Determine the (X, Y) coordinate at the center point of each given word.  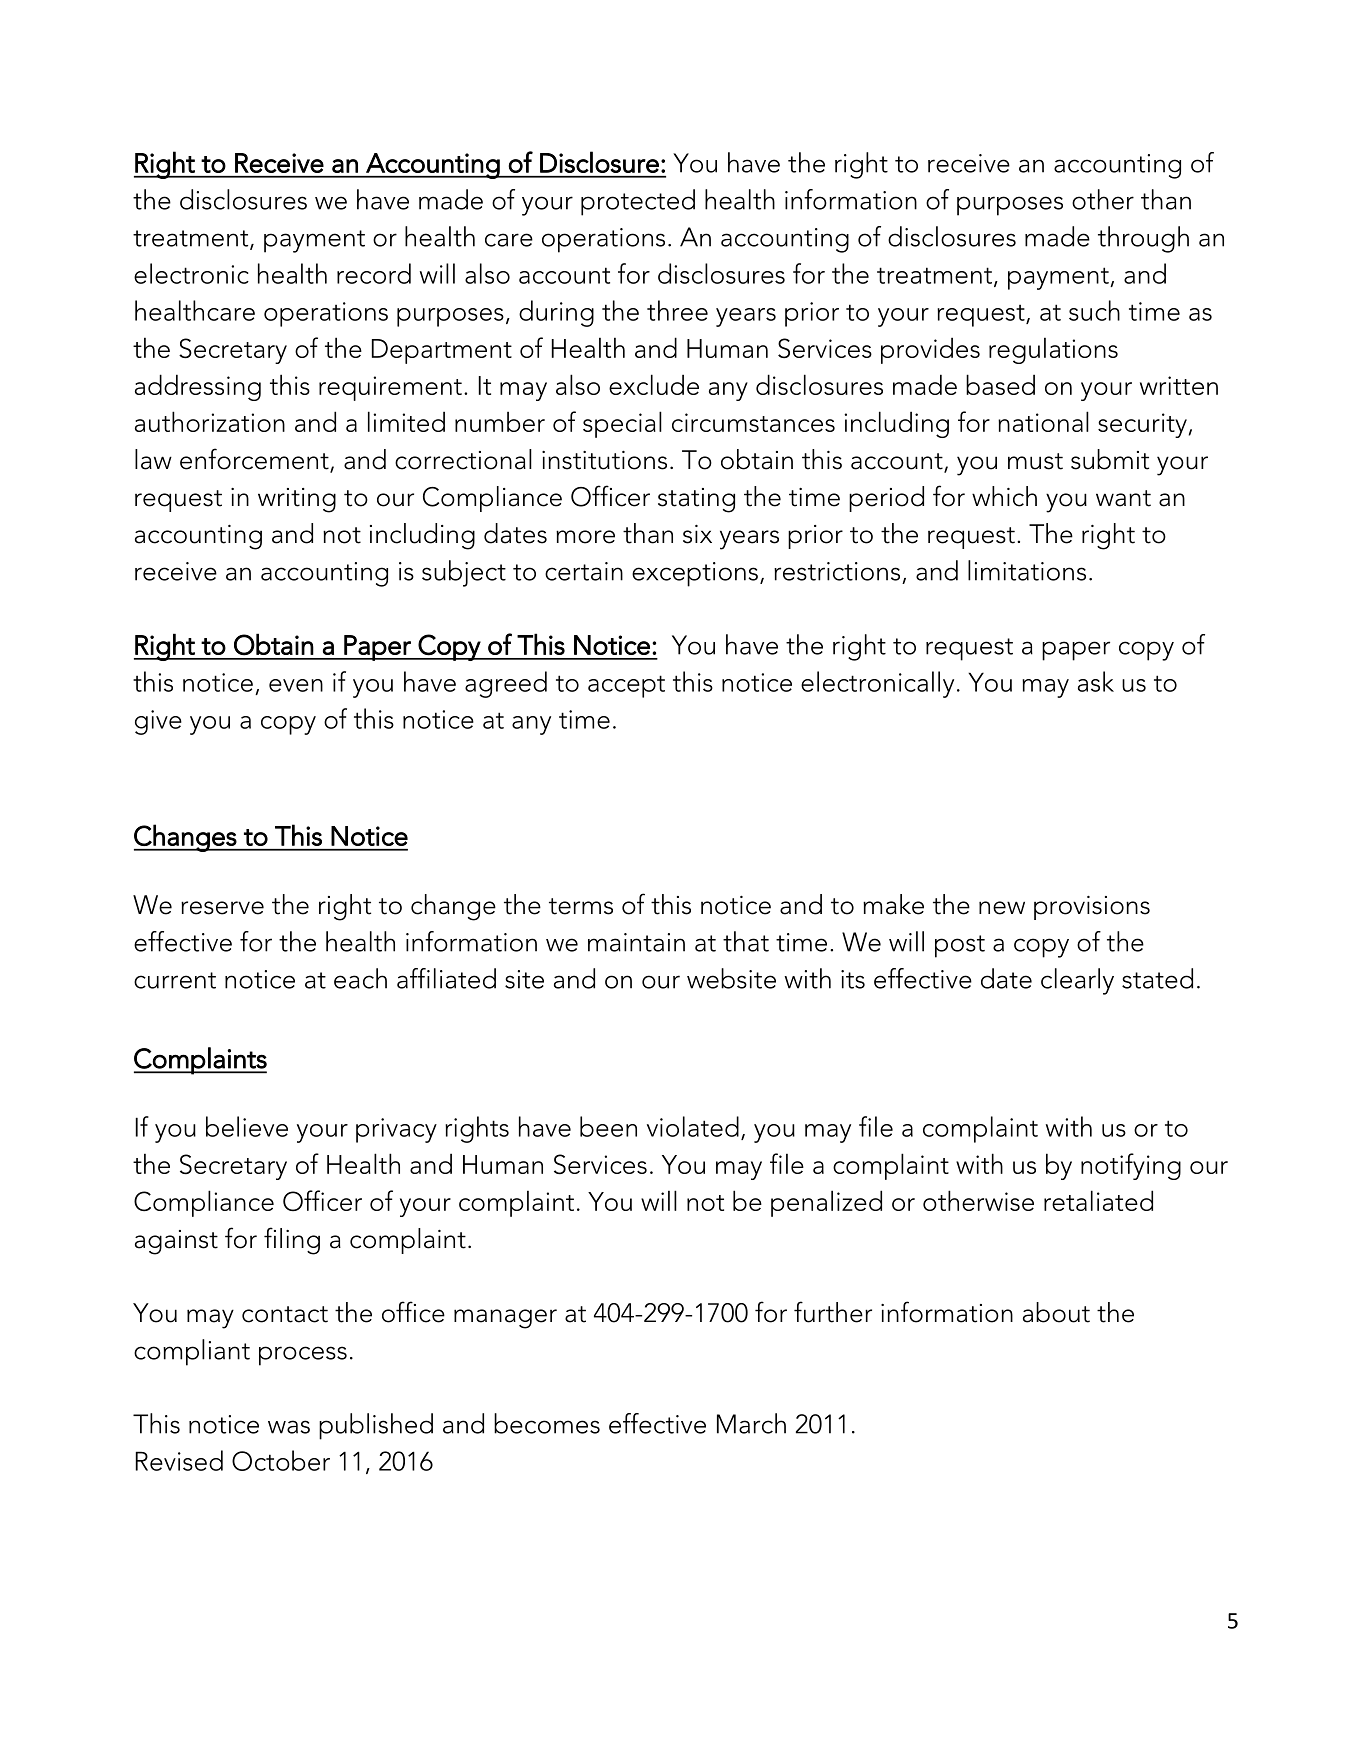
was (289, 1427)
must (1035, 461)
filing (292, 1241)
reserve (222, 908)
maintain (636, 942)
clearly (1077, 981)
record (374, 273)
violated (693, 1126)
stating (696, 500)
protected (638, 202)
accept (626, 686)
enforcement (255, 460)
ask (1096, 681)
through (1143, 239)
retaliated (1098, 1200)
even (296, 685)
